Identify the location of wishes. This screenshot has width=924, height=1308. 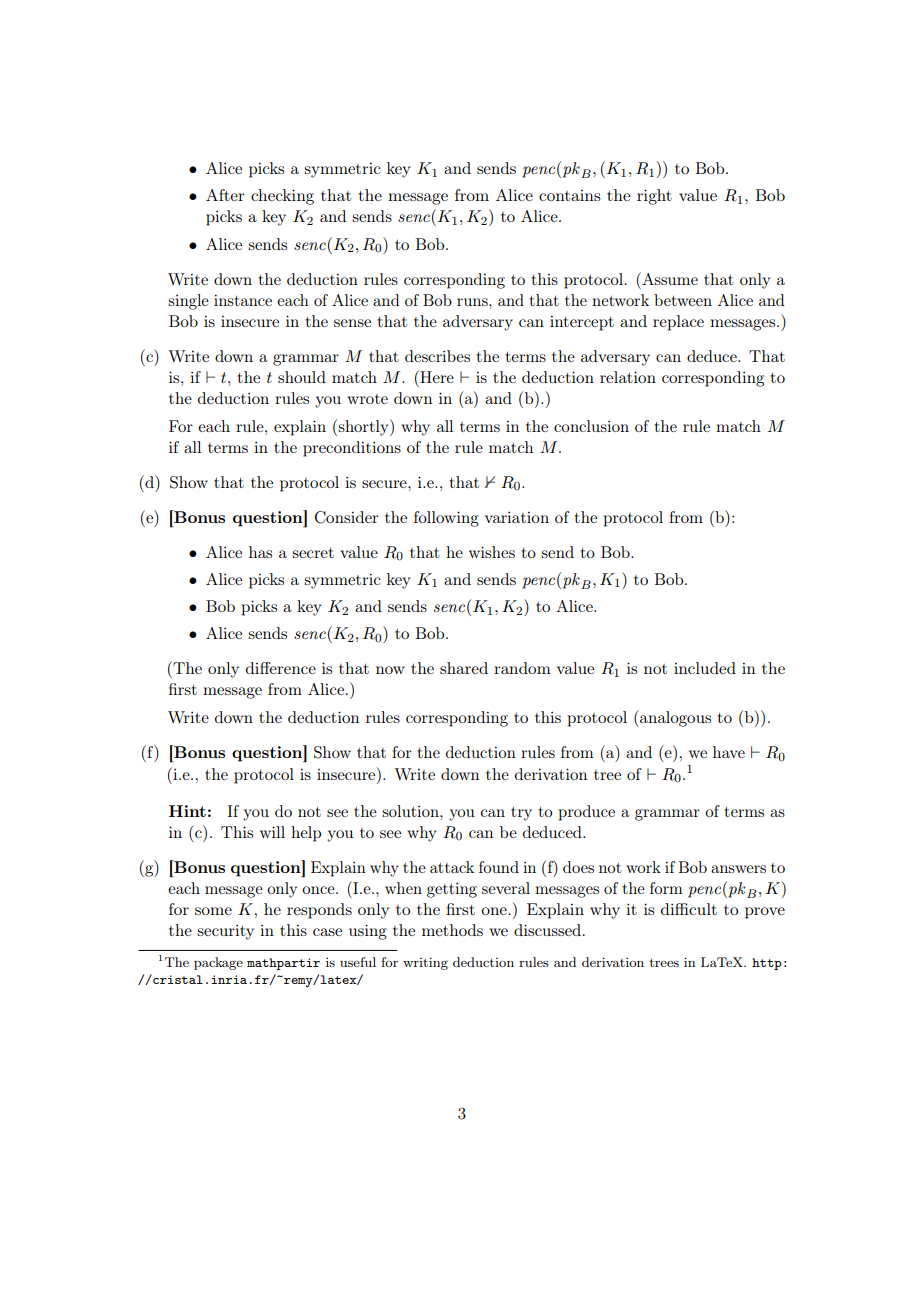
(492, 552).
